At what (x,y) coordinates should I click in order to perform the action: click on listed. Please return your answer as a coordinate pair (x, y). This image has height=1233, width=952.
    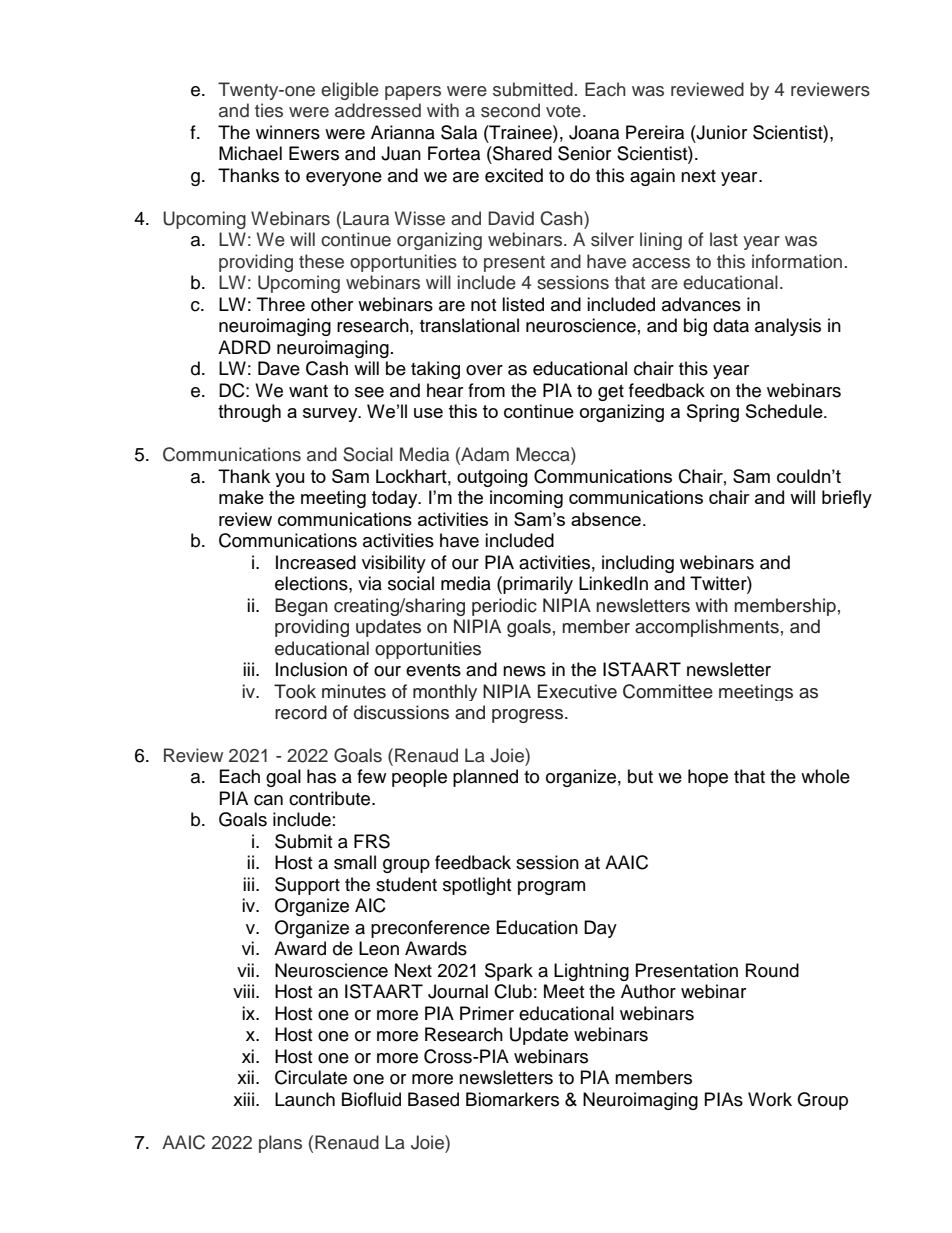
    Looking at the image, I should click on (523, 304).
